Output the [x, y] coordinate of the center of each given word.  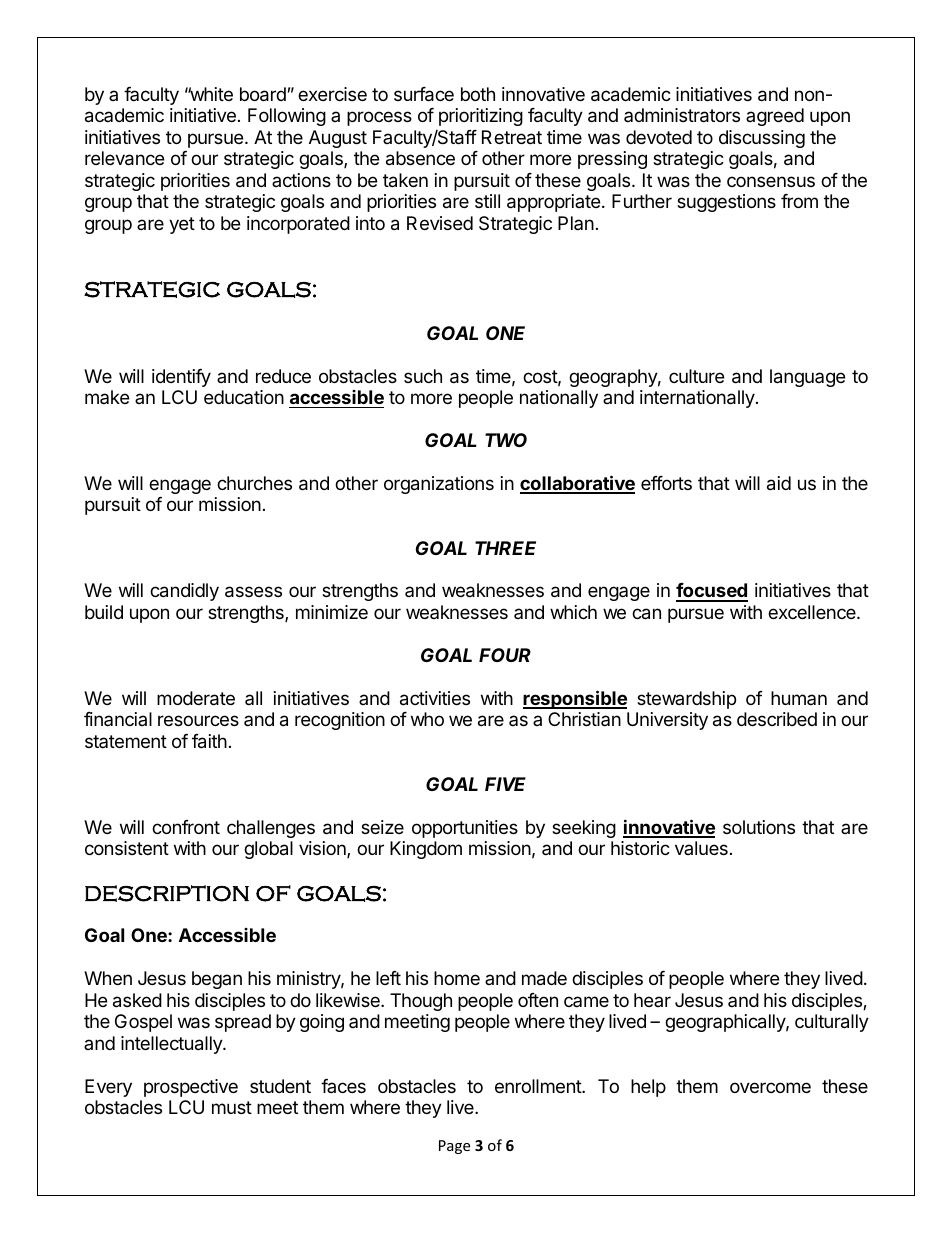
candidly [184, 592]
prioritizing [481, 117]
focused [712, 592]
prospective [191, 1088]
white [210, 94]
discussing [762, 139]
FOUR [505, 655]
